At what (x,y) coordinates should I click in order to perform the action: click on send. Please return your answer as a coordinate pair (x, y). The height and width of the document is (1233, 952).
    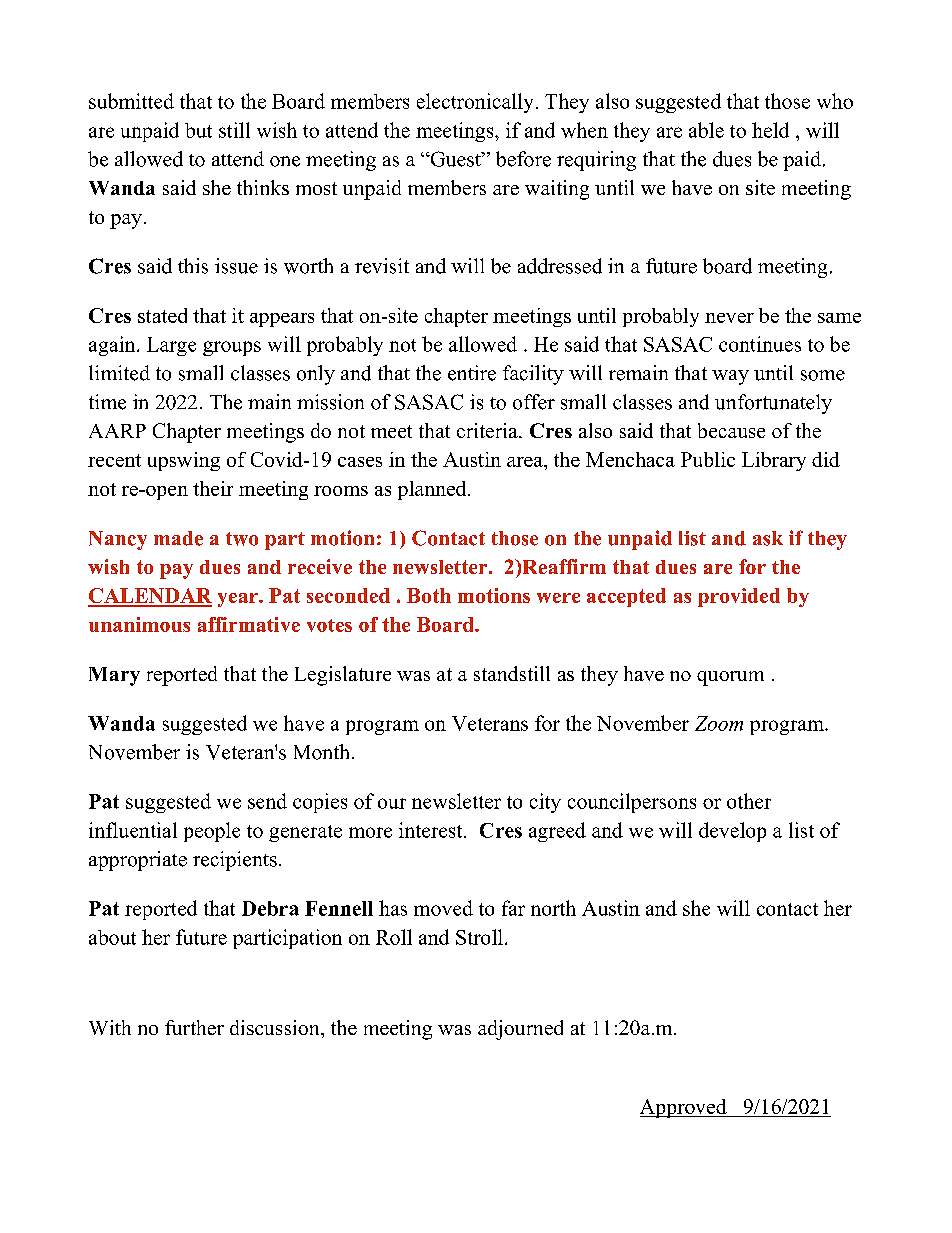
    Looking at the image, I should click on (267, 801).
